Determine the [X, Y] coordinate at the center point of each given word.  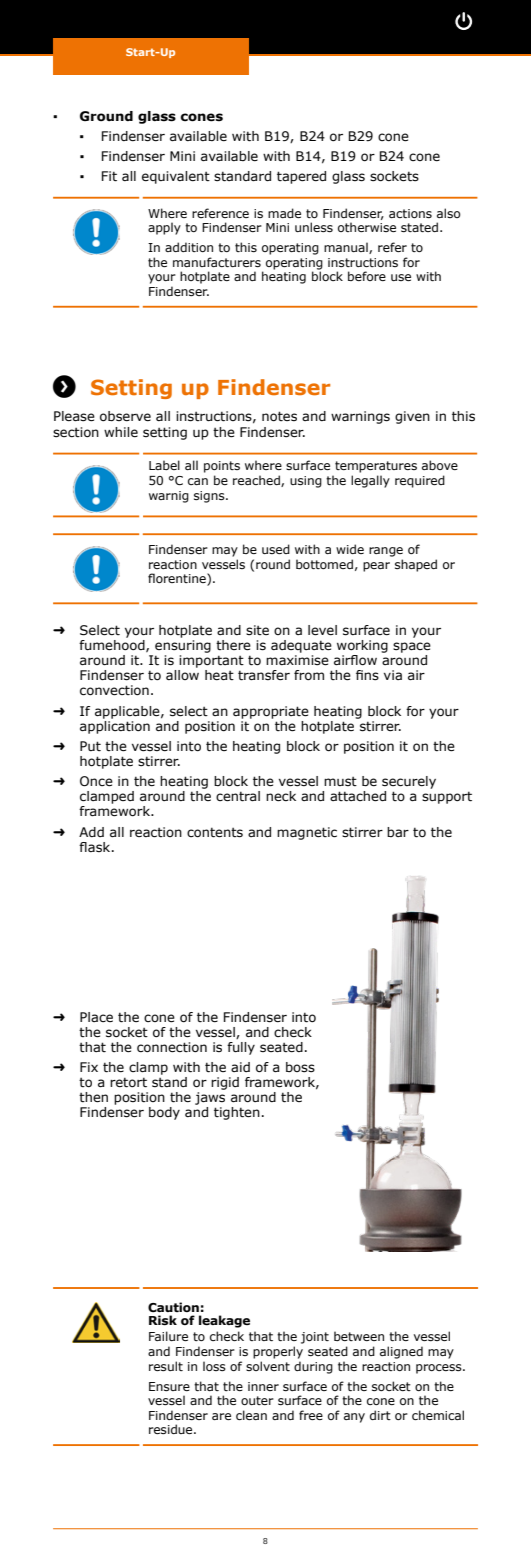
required [420, 481]
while [121, 432]
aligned [401, 1352]
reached [257, 481]
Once [96, 781]
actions [410, 213]
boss [300, 1067]
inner [263, 1386]
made [284, 213]
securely [409, 782]
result [166, 1366]
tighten [237, 1113]
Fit [109, 176]
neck [281, 796]
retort [128, 1082]
